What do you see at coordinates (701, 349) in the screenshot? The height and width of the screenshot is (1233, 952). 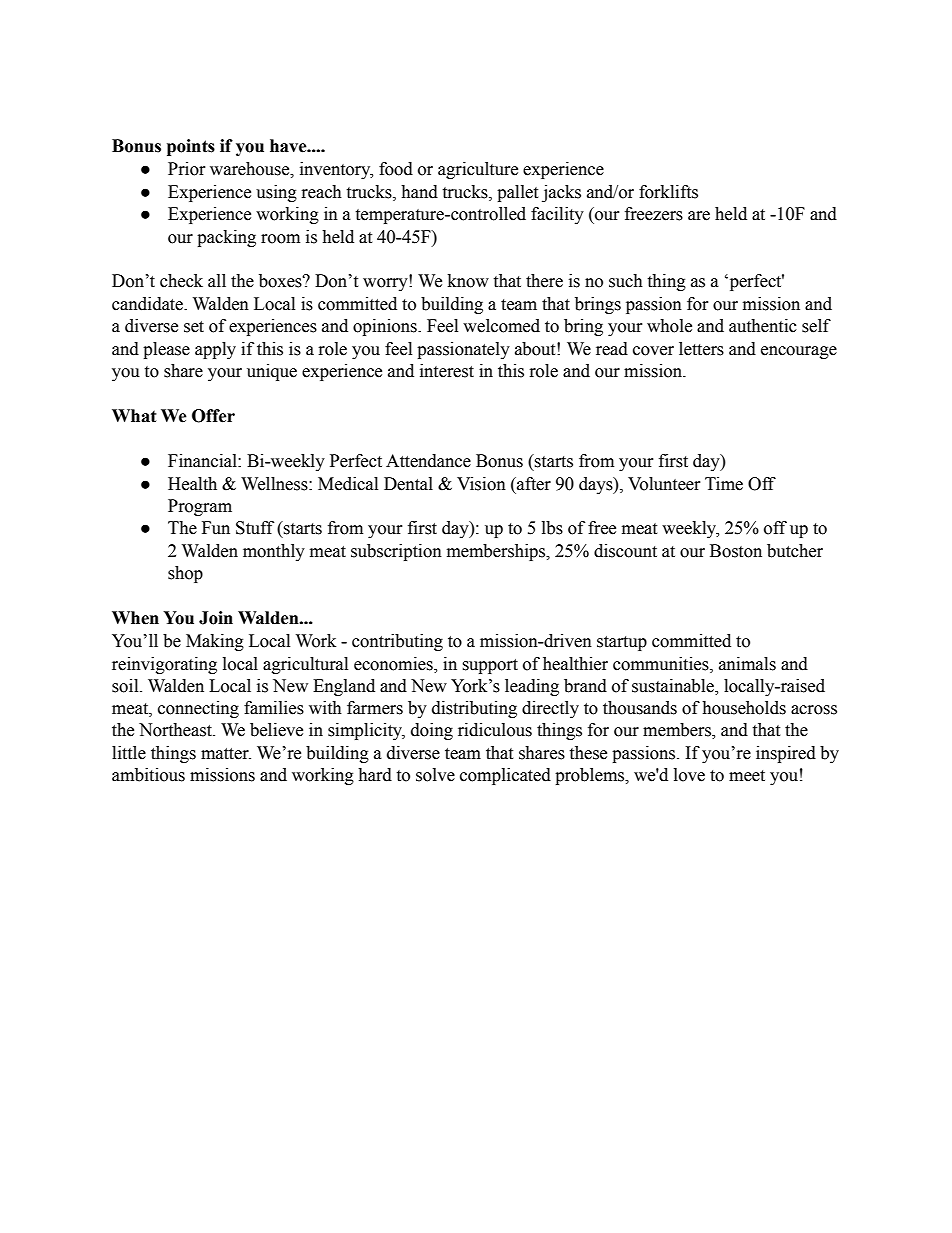 I see `letters` at bounding box center [701, 349].
